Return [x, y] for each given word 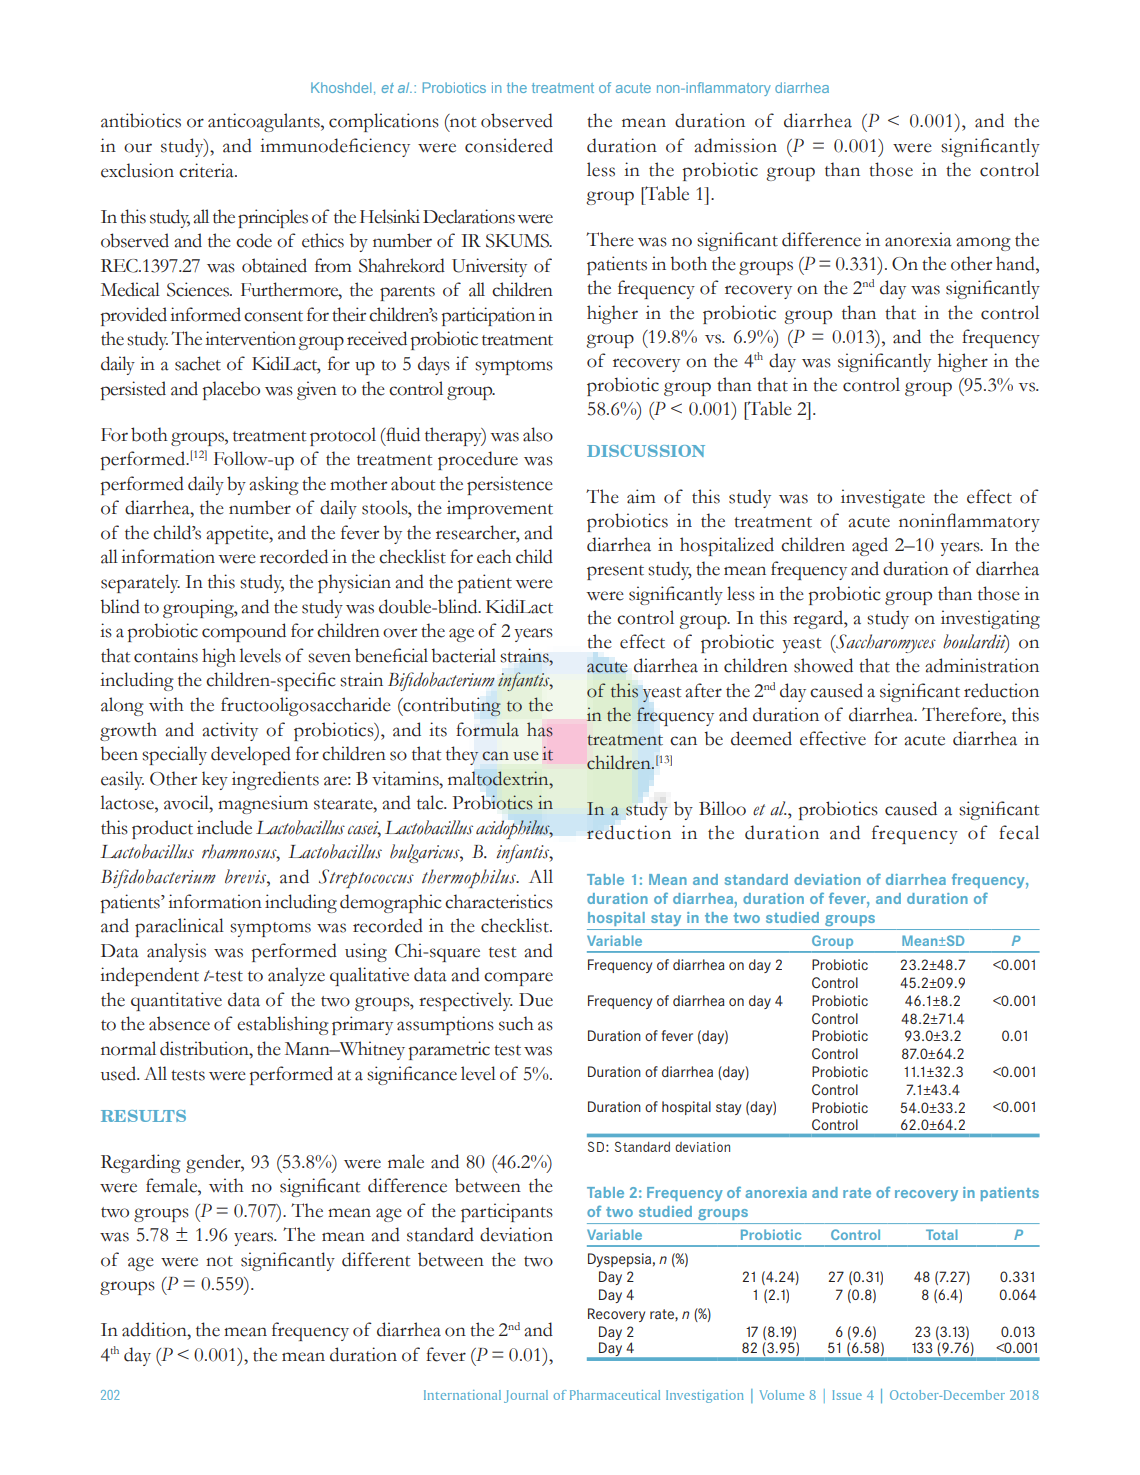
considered [509, 145]
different [376, 1259]
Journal [526, 1396]
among [983, 244]
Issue [847, 1395]
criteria [207, 170]
